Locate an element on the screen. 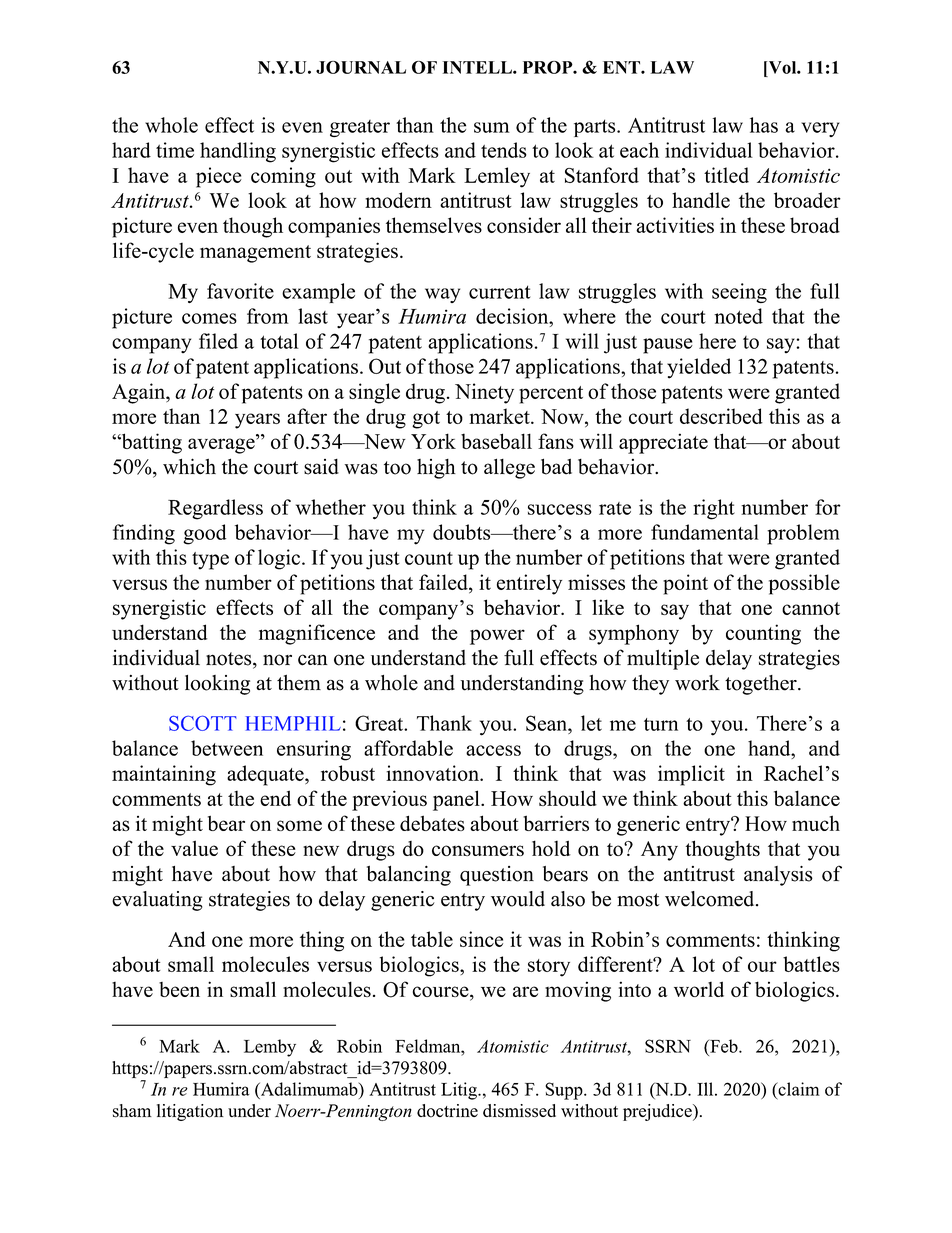  Feb is located at coordinates (724, 1046).
